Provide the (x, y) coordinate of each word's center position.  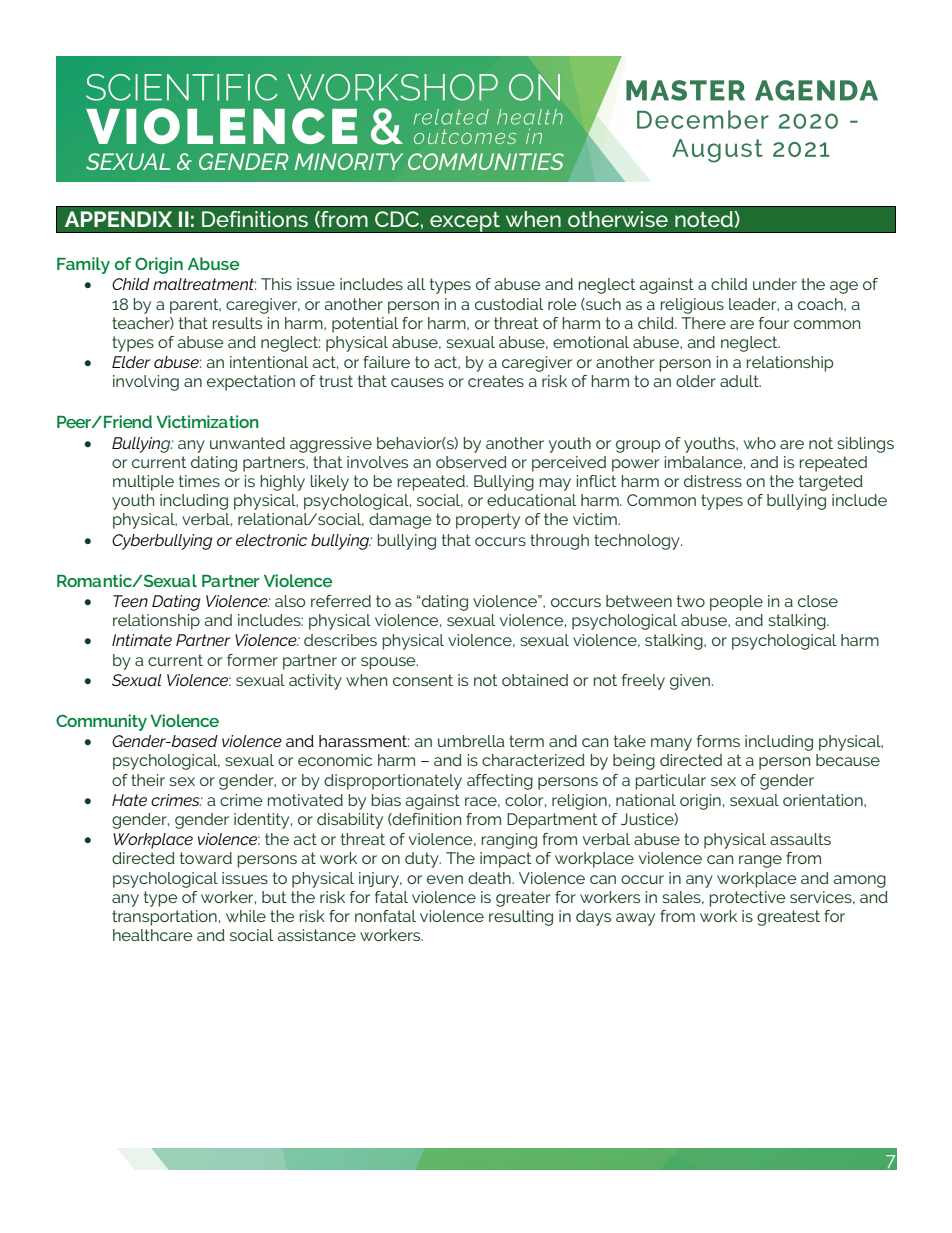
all (416, 284)
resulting (521, 918)
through (559, 542)
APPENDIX (118, 219)
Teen (130, 601)
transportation (164, 918)
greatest (788, 918)
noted (704, 219)
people (736, 603)
